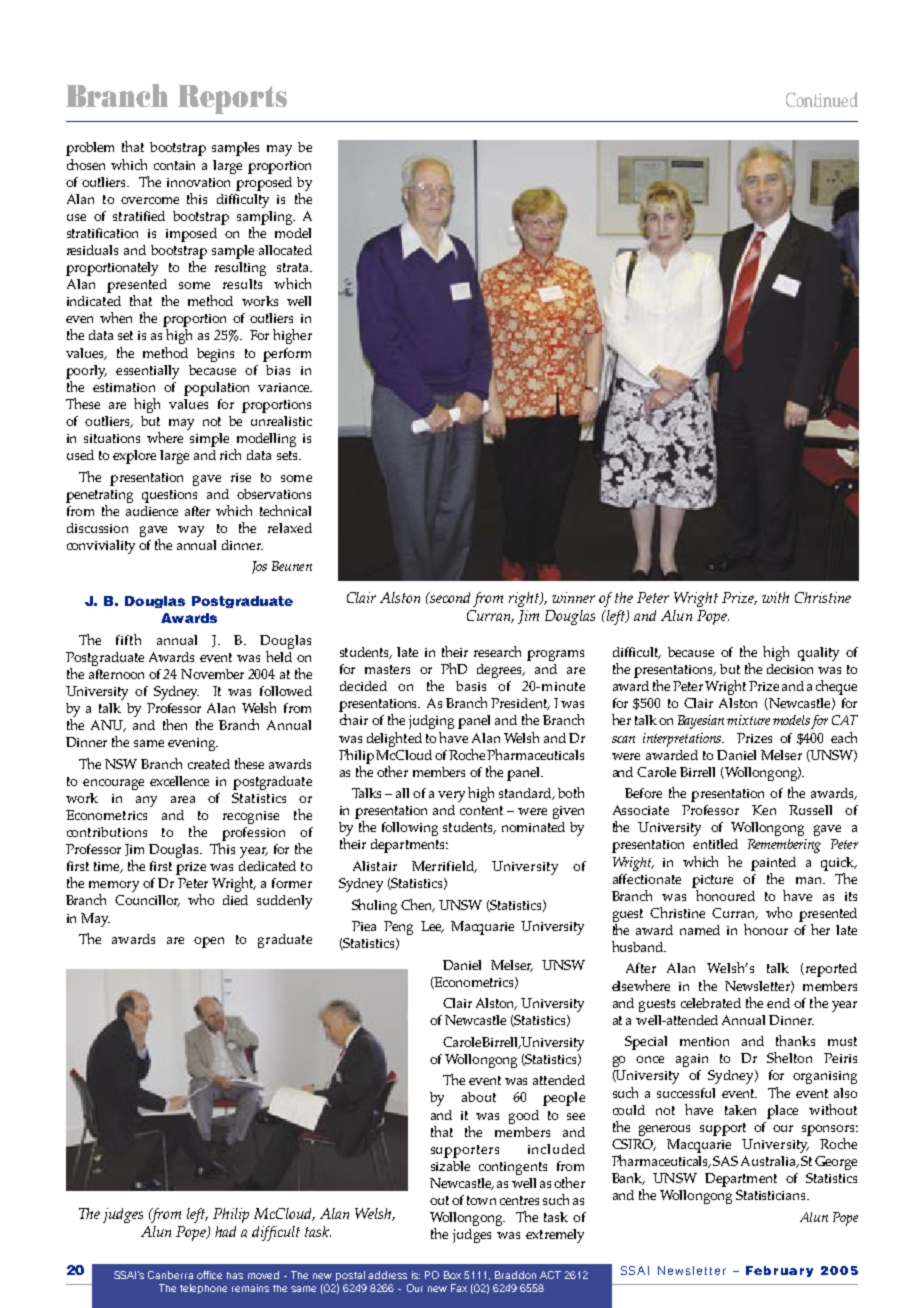 The width and height of the page is (924, 1308). Describe the element at coordinates (573, 597) in the page. I see `winner` at that location.
